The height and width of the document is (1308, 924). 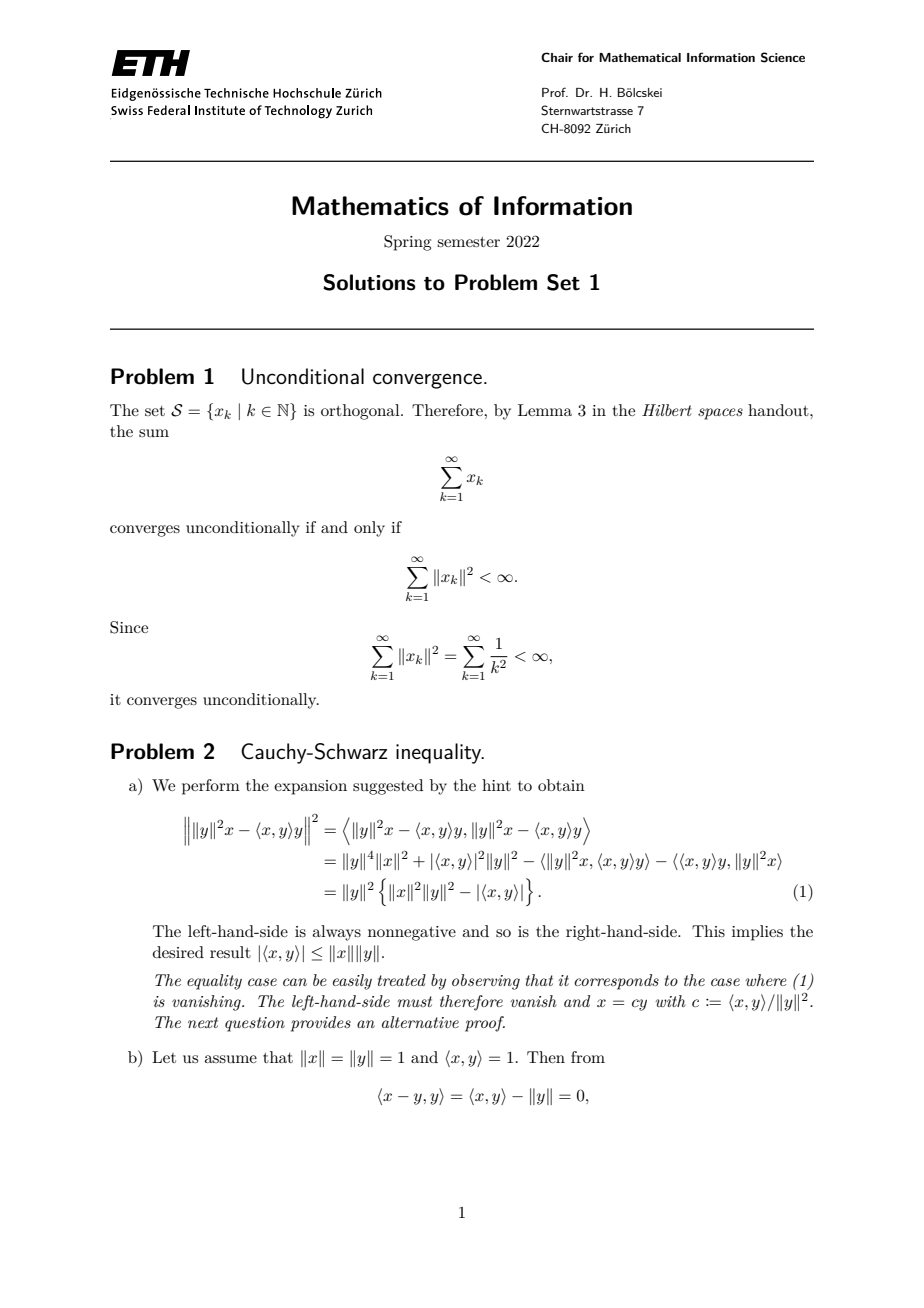 I want to click on semester, so click(x=468, y=242).
